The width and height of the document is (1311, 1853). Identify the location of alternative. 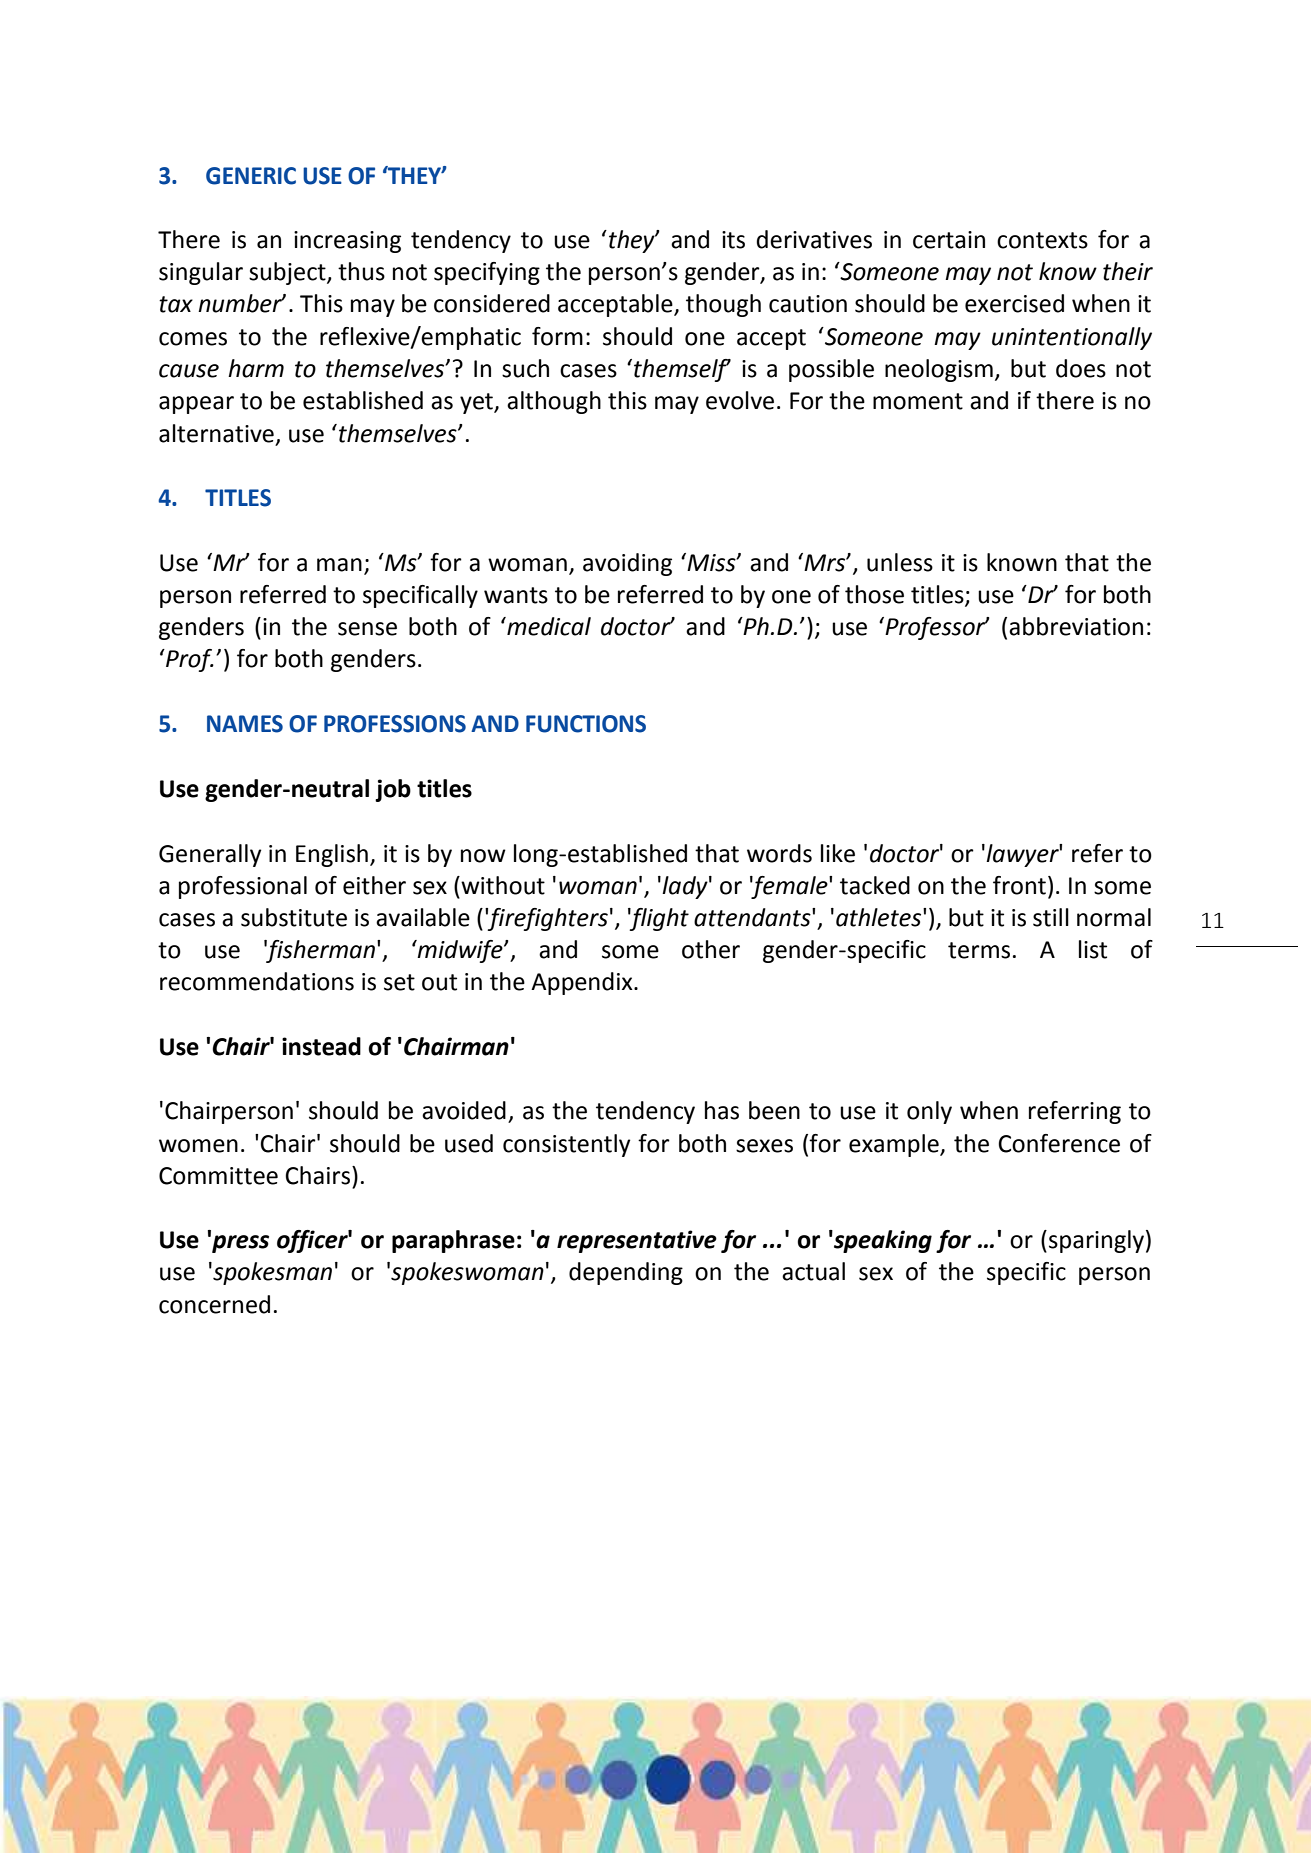
(216, 433).
